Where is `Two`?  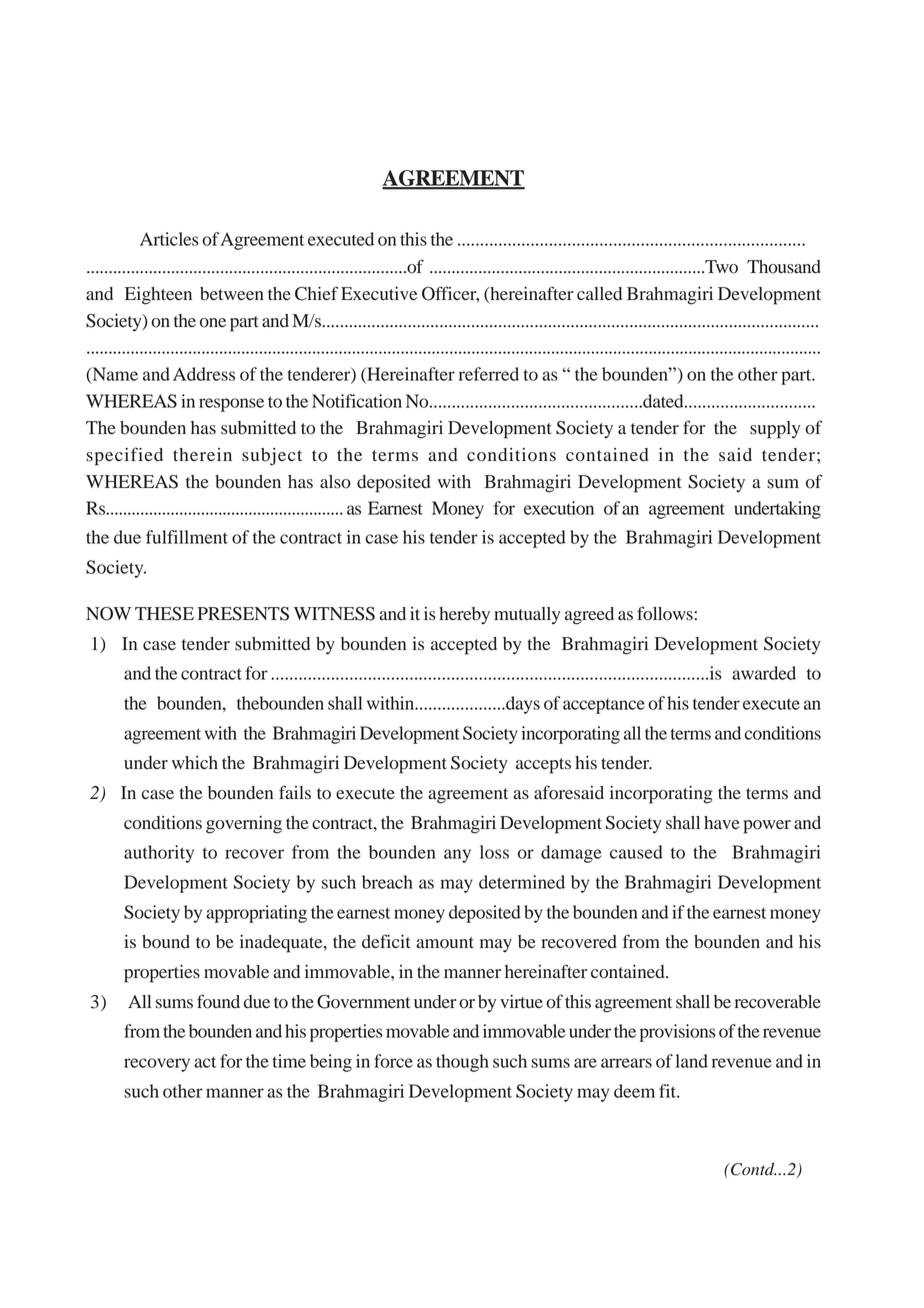
Two is located at coordinates (720, 267).
